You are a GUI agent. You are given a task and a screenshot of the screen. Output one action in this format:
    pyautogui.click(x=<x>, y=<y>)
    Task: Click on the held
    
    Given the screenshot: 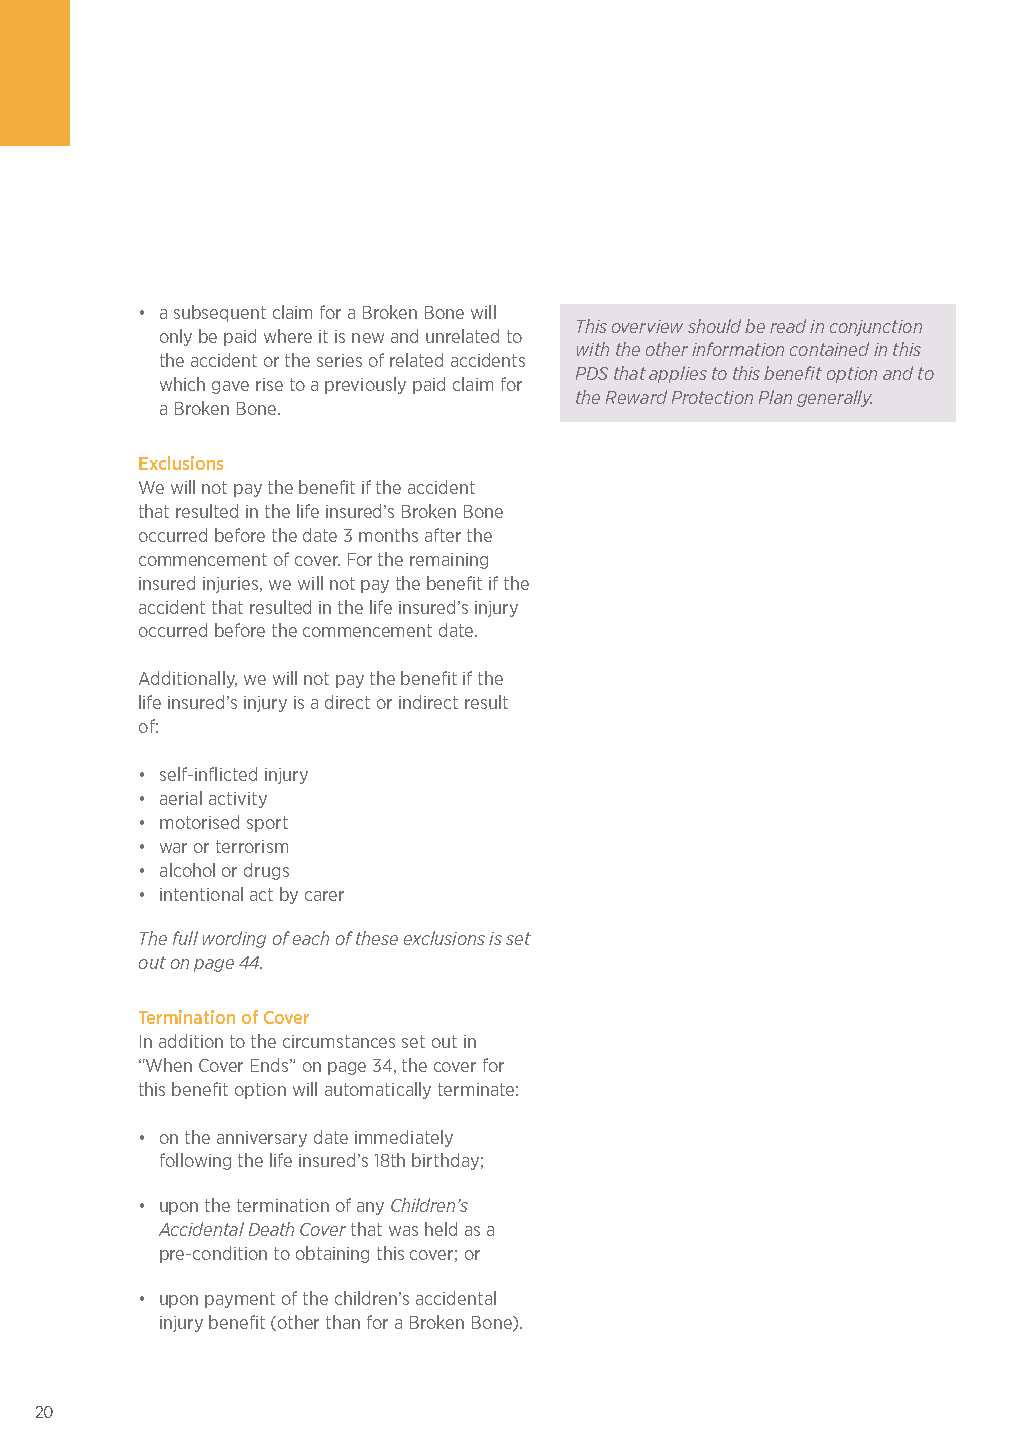 What is the action you would take?
    pyautogui.click(x=441, y=1229)
